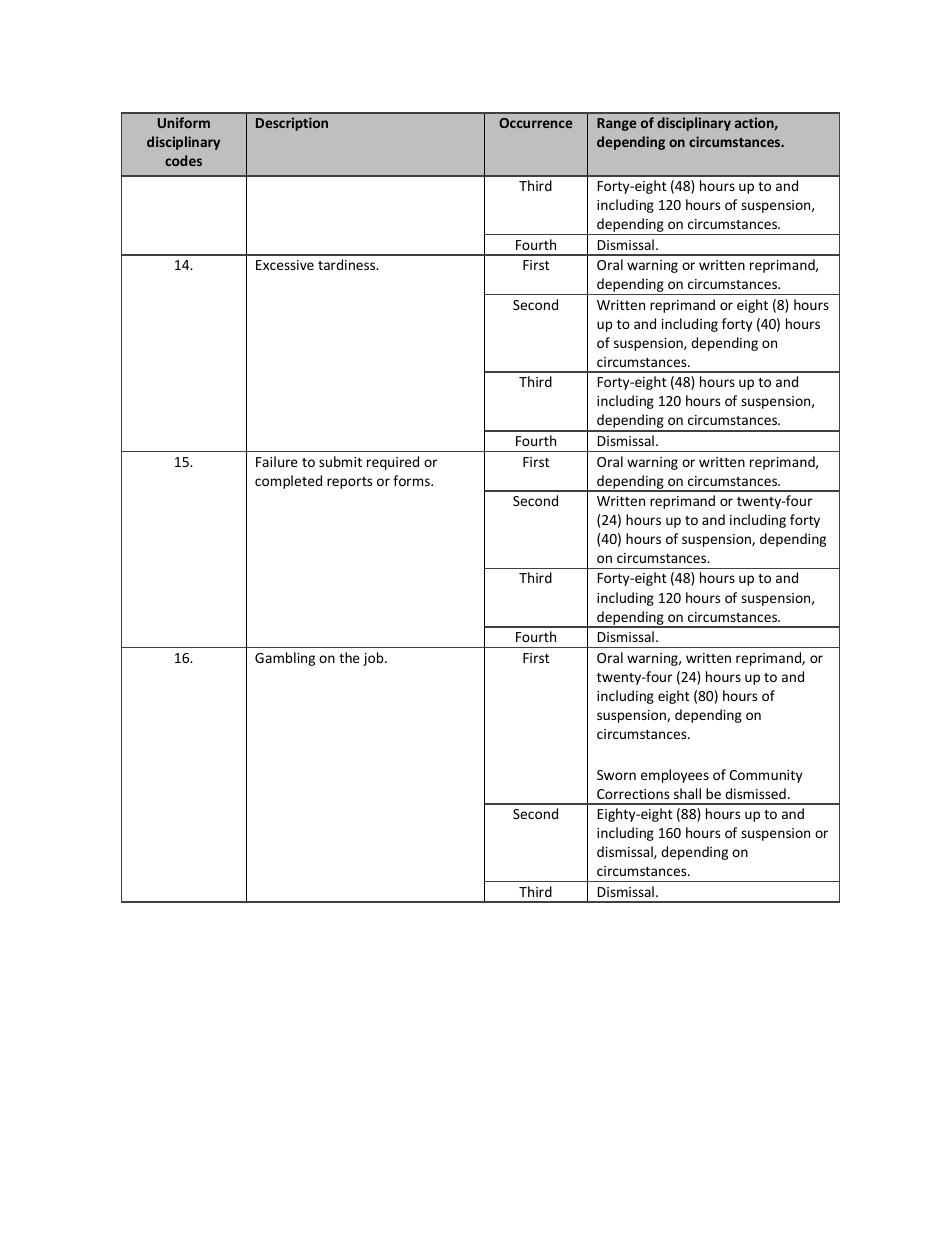 Image resolution: width=952 pixels, height=1233 pixels. What do you see at coordinates (535, 123) in the screenshot?
I see `Occurrence` at bounding box center [535, 123].
